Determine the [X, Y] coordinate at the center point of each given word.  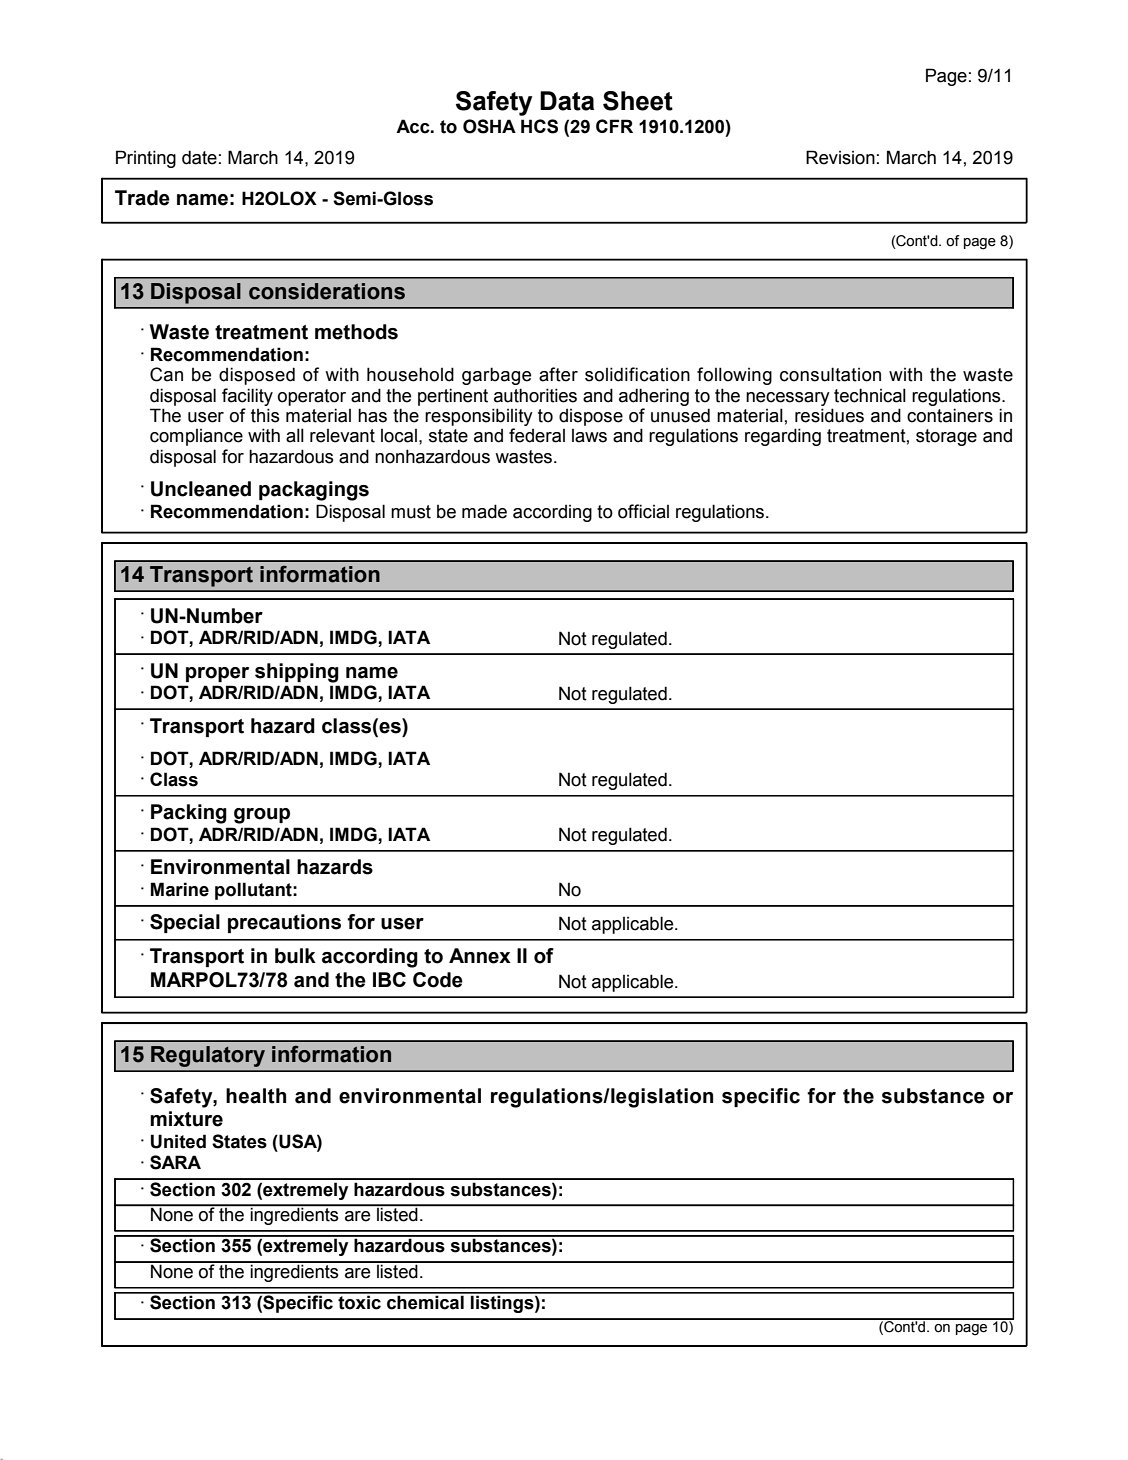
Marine [180, 889]
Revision [840, 157]
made [484, 511]
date [199, 157]
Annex [480, 956]
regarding [783, 437]
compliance [196, 437]
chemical [425, 1301]
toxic [359, 1301]
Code [438, 980]
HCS [539, 126]
